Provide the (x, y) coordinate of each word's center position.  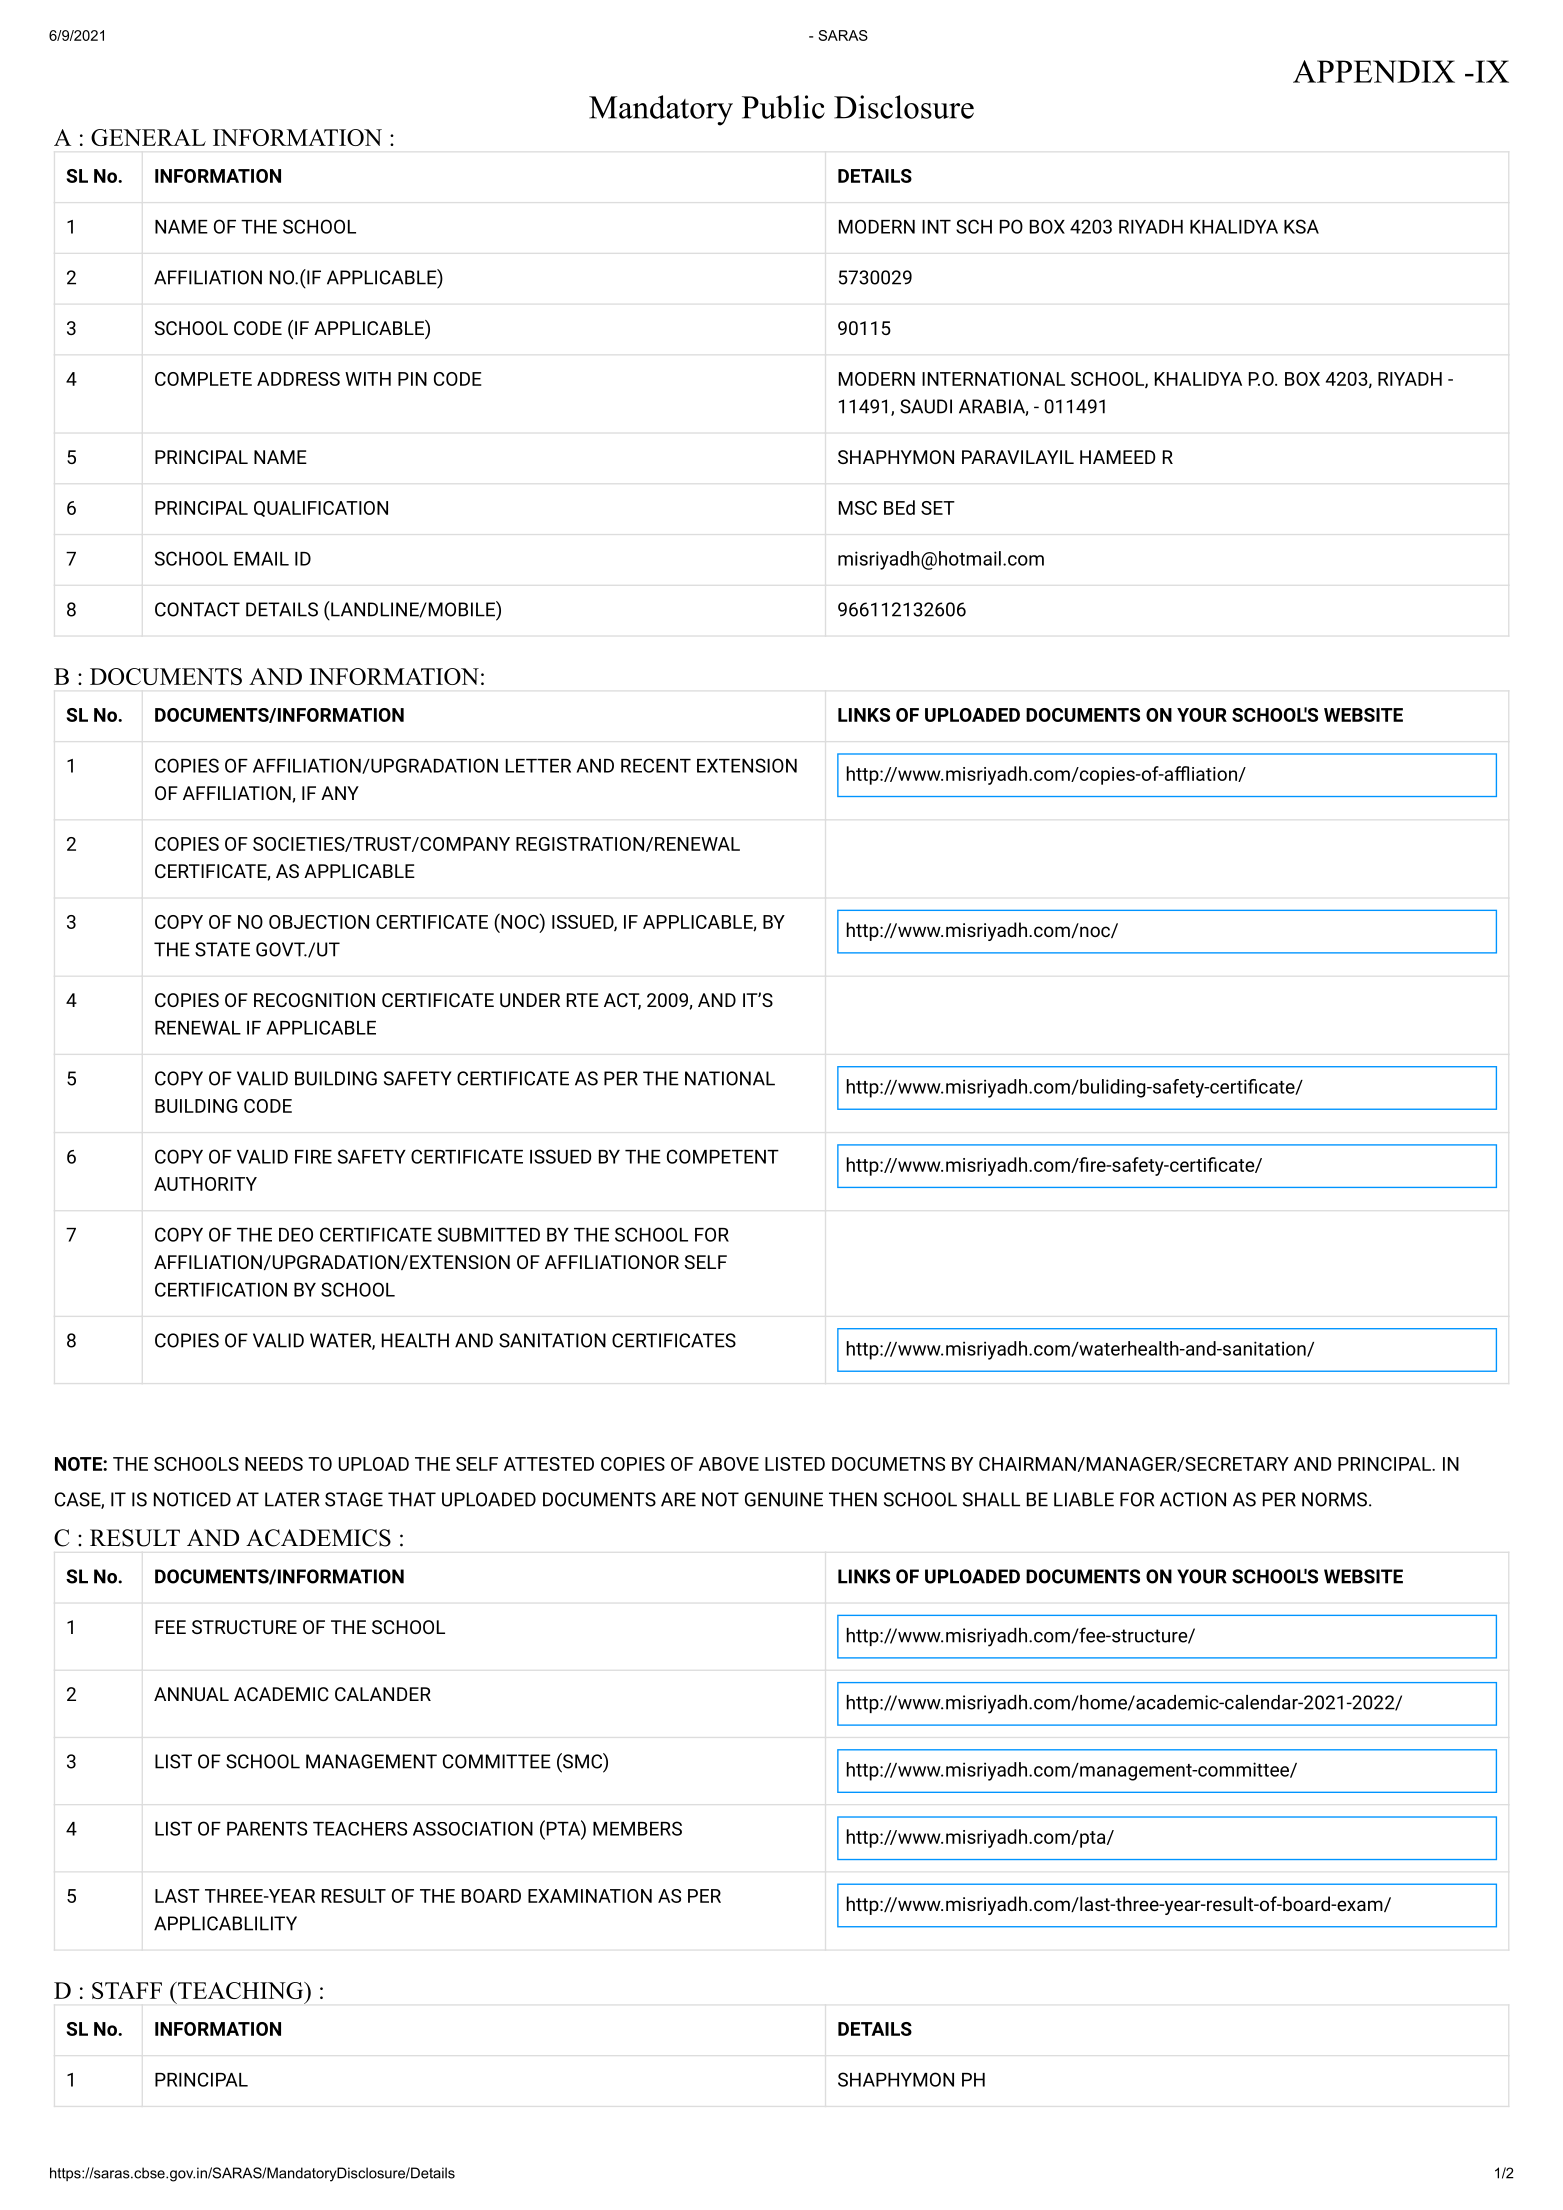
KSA (1301, 226)
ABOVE (729, 1464)
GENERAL (148, 137)
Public (783, 107)
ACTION (1193, 1499)
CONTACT (197, 609)
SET (938, 508)
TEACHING (241, 1990)
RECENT (656, 765)
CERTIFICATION (221, 1289)
